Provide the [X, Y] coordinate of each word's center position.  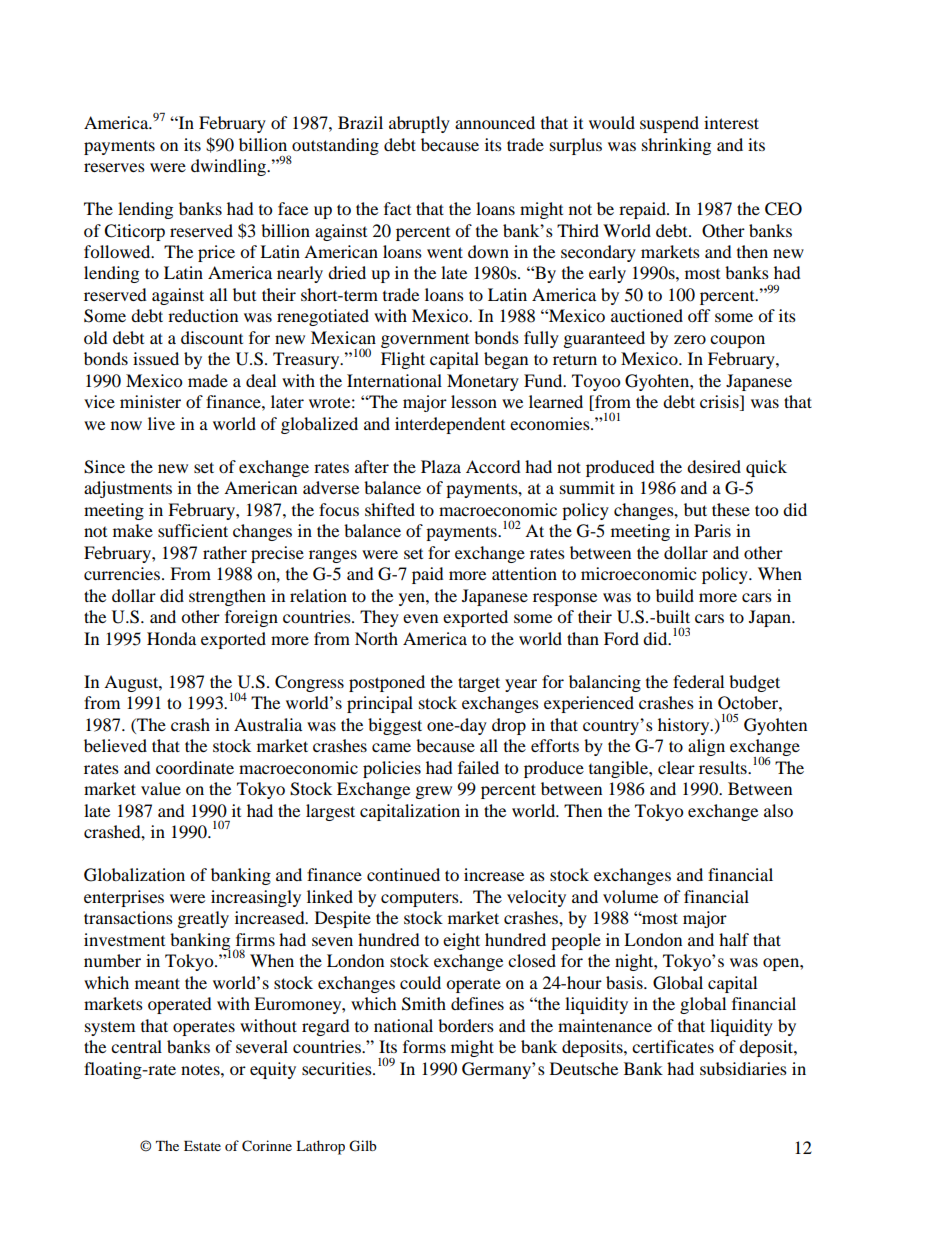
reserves [114, 167]
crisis [720, 403]
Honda [171, 638]
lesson [474, 401]
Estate [202, 1146]
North [376, 638]
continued [403, 874]
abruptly [419, 124]
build [675, 595]
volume [630, 896]
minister [150, 401]
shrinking [676, 146]
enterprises [124, 898]
